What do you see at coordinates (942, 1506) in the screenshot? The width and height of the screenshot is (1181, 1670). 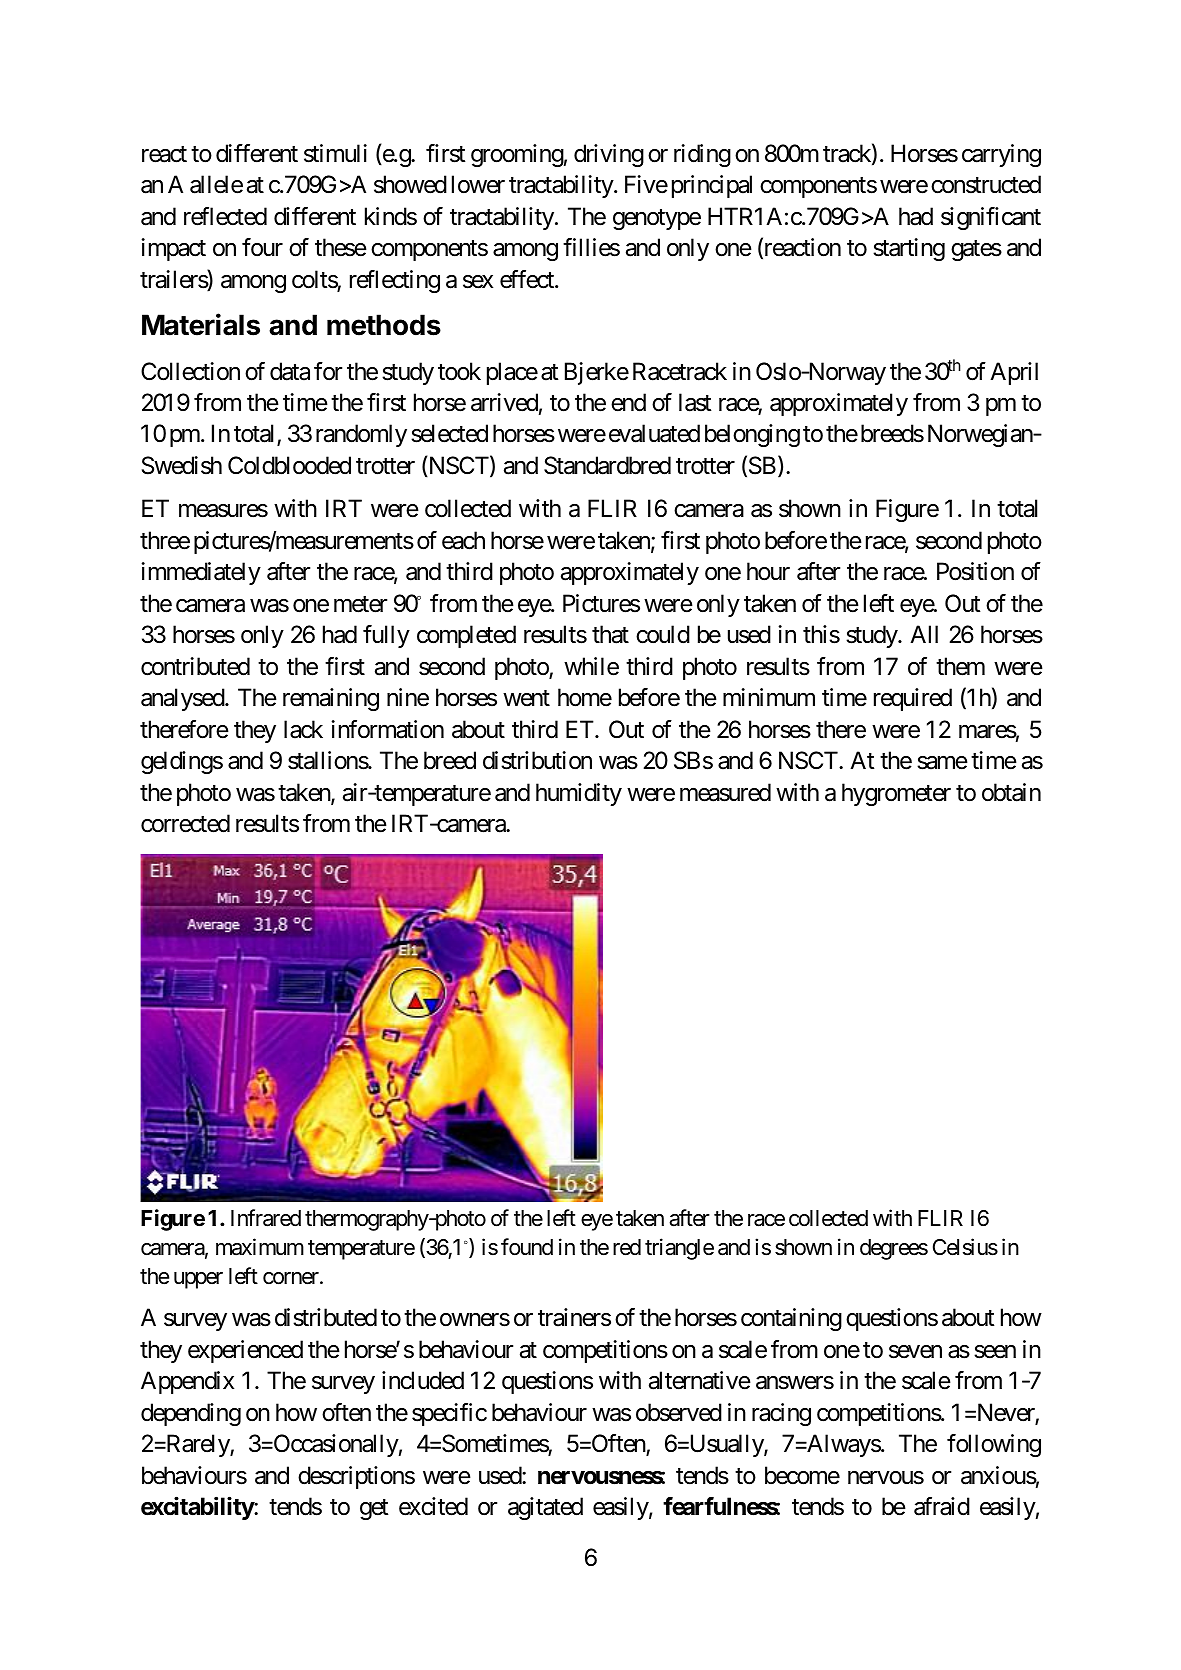 I see `afraid` at bounding box center [942, 1506].
